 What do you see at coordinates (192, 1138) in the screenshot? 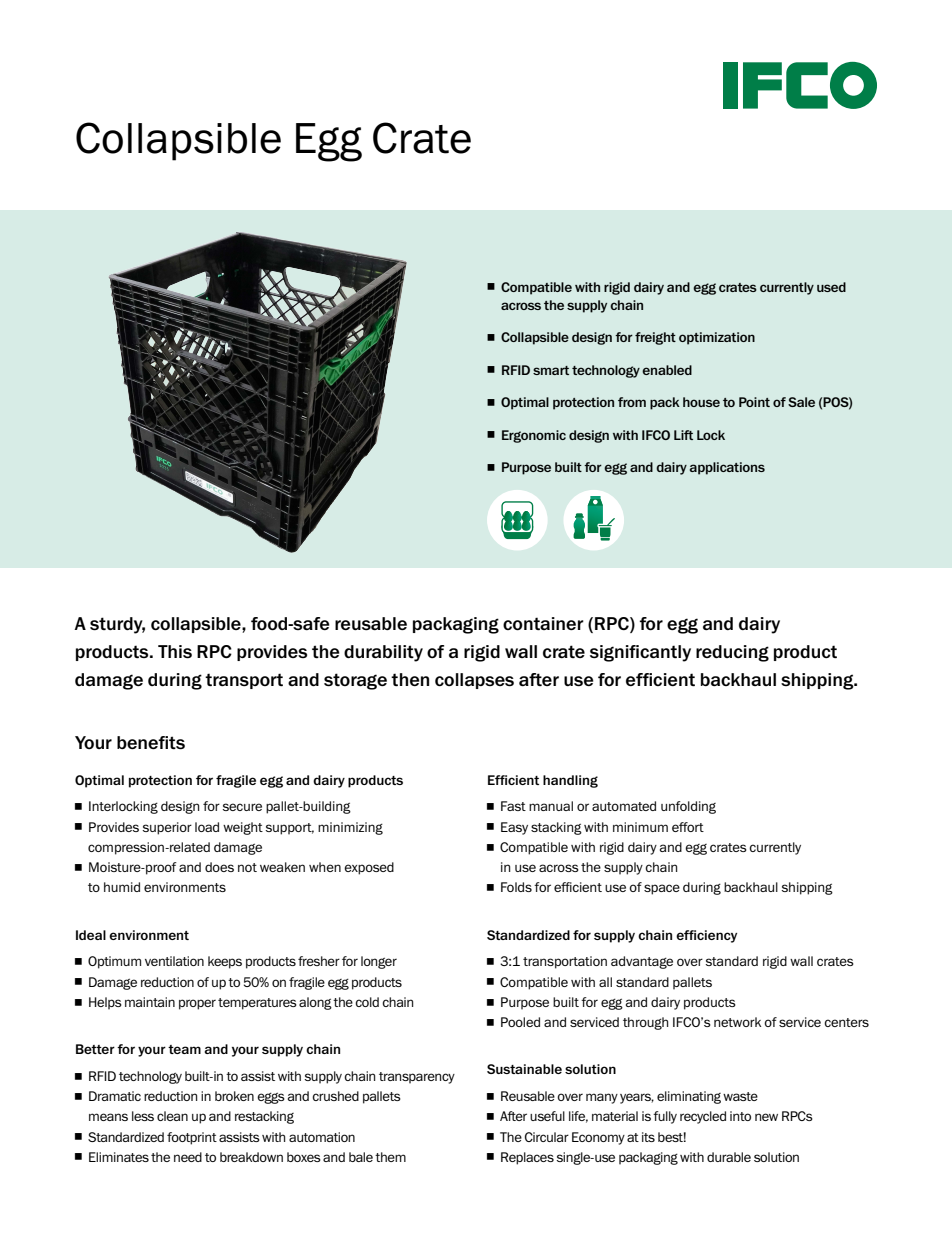
I see `footprint` at bounding box center [192, 1138].
